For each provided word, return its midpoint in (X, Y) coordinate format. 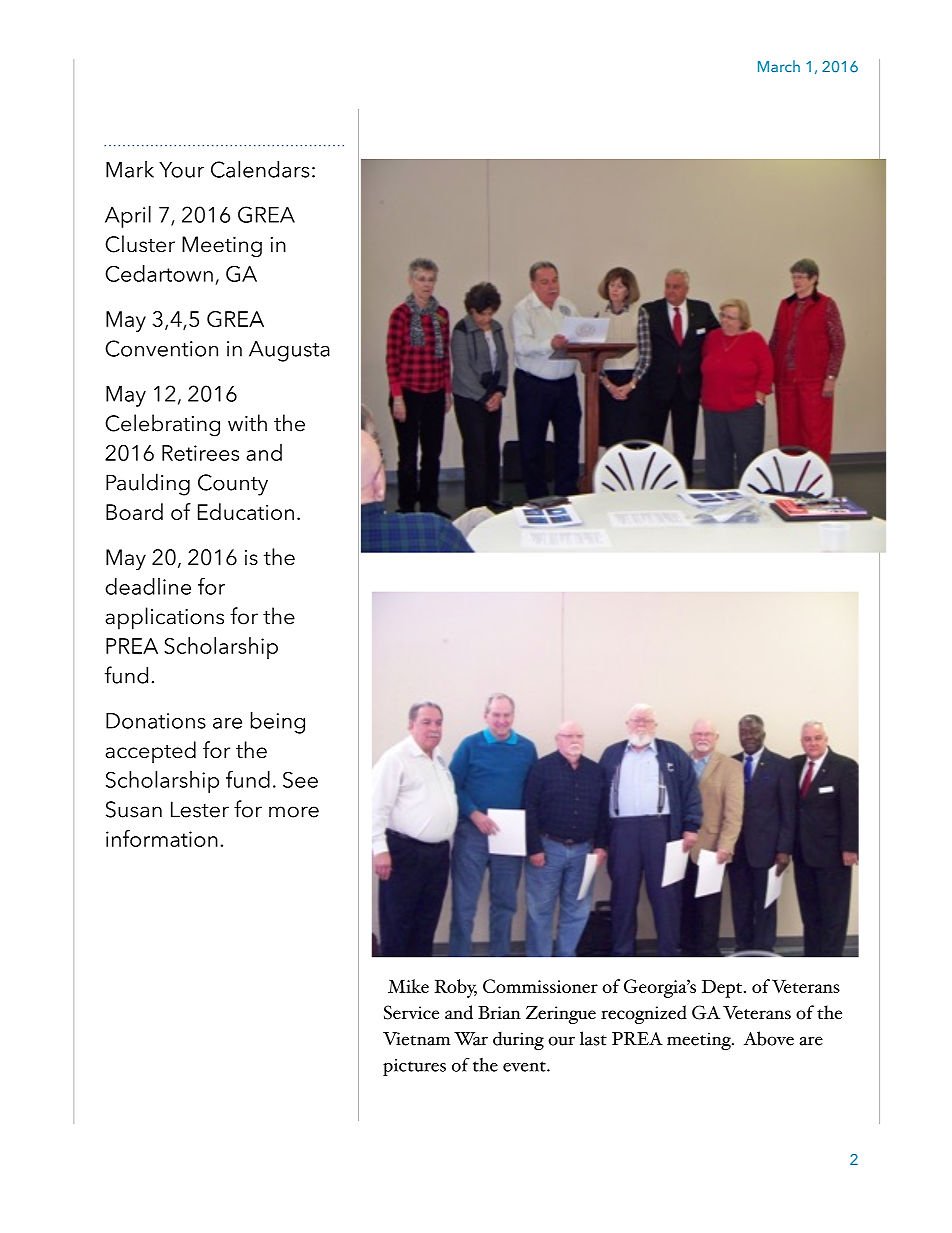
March (779, 66)
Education (246, 511)
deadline (148, 586)
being (278, 723)
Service (411, 1012)
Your (181, 170)
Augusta (289, 351)
